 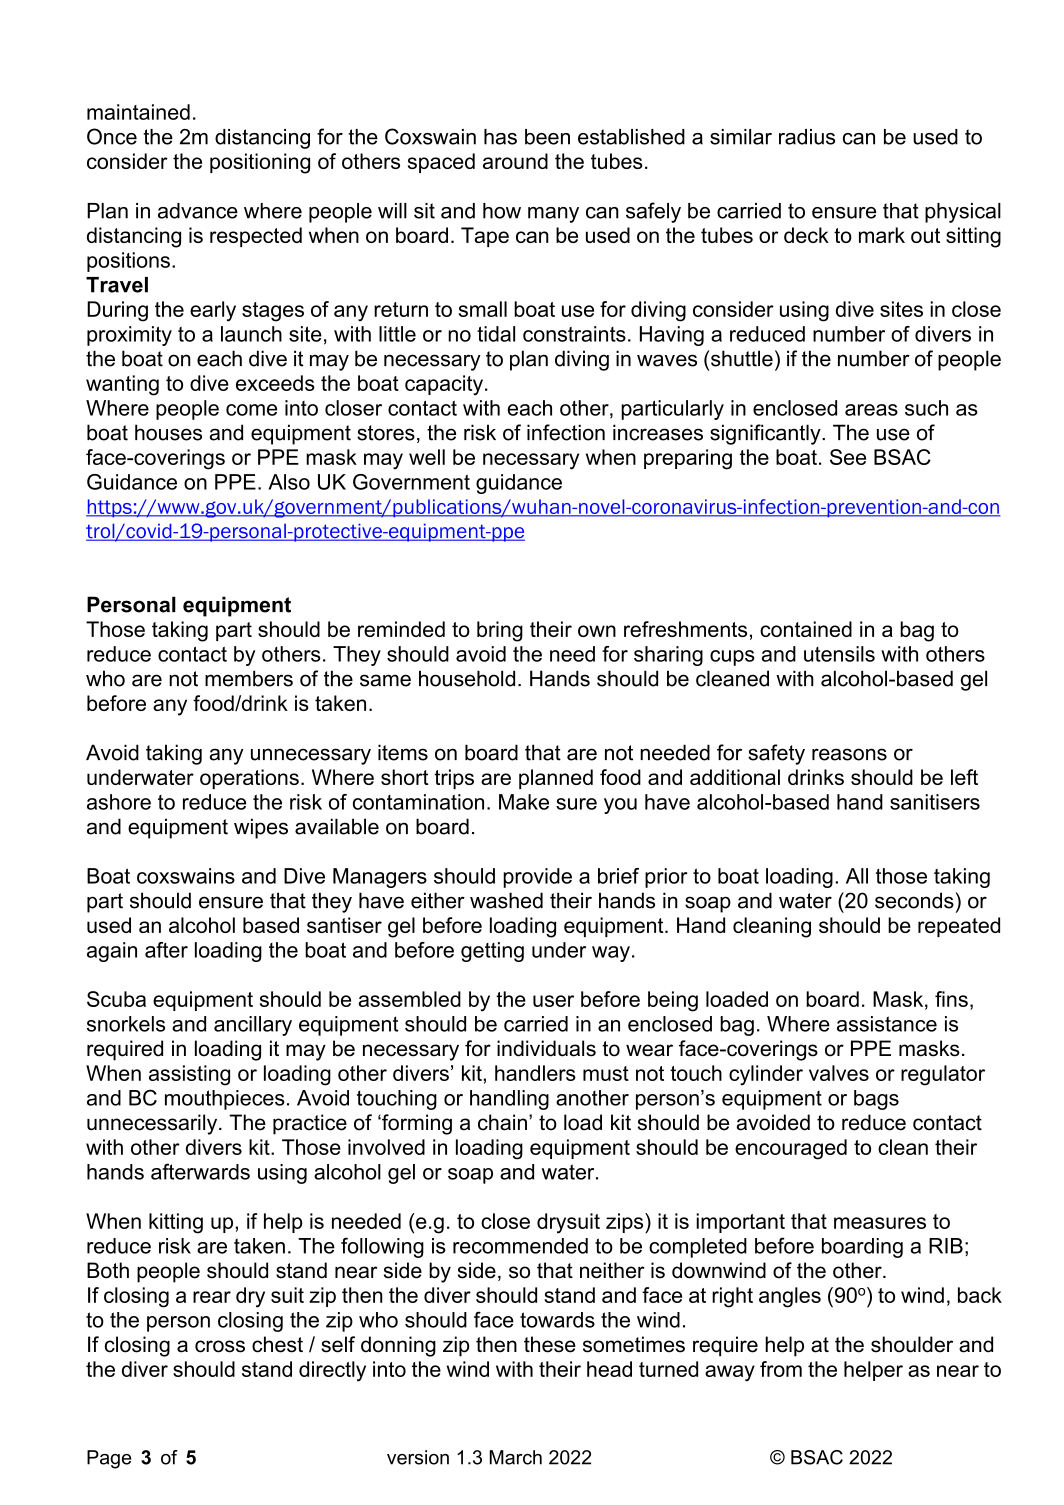 I want to click on been, so click(x=547, y=137).
